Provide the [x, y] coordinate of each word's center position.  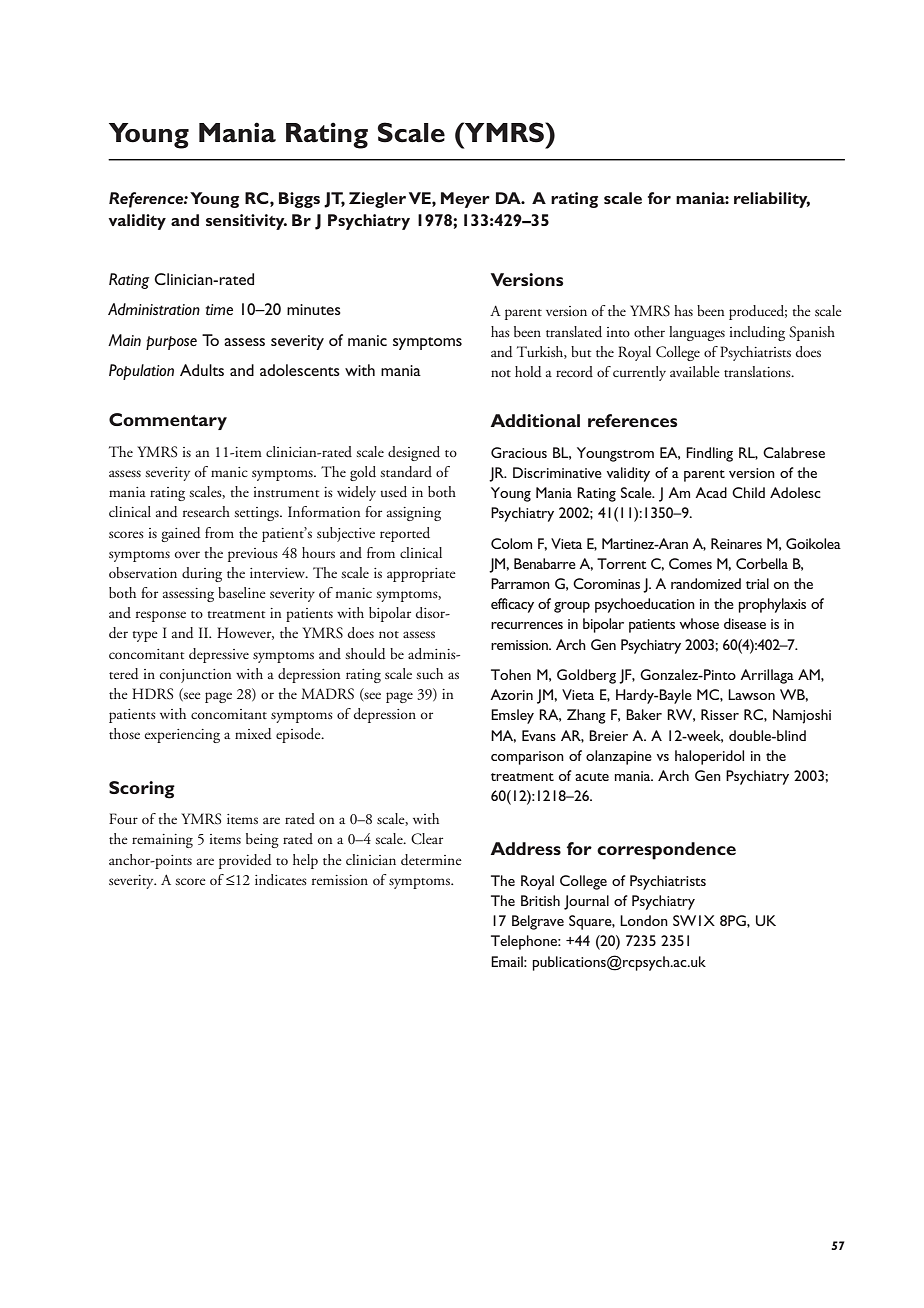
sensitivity [246, 222]
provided [245, 861]
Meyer [465, 200]
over [187, 554]
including [757, 333]
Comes [690, 563]
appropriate [421, 575]
